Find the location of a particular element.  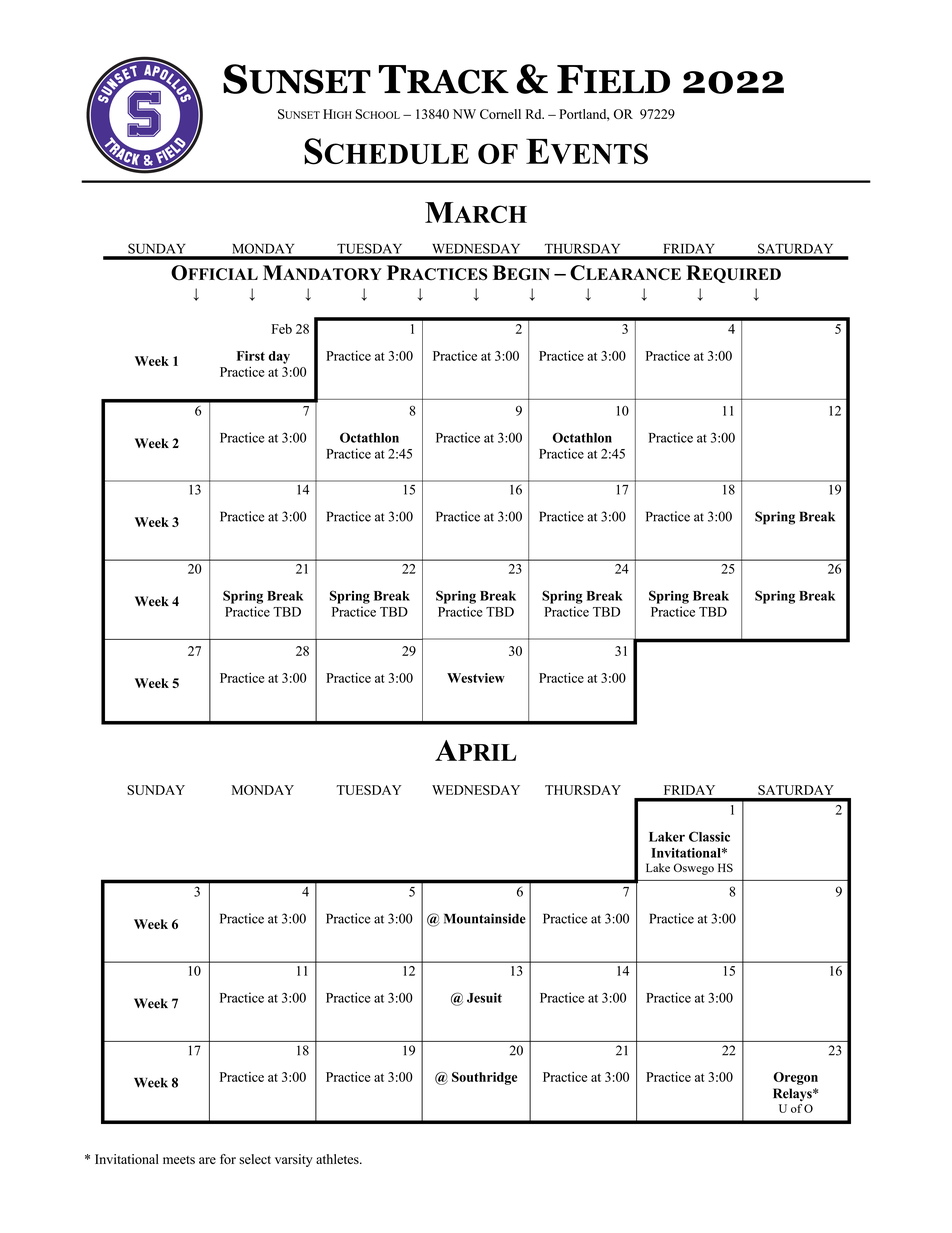

Feb is located at coordinates (282, 329).
